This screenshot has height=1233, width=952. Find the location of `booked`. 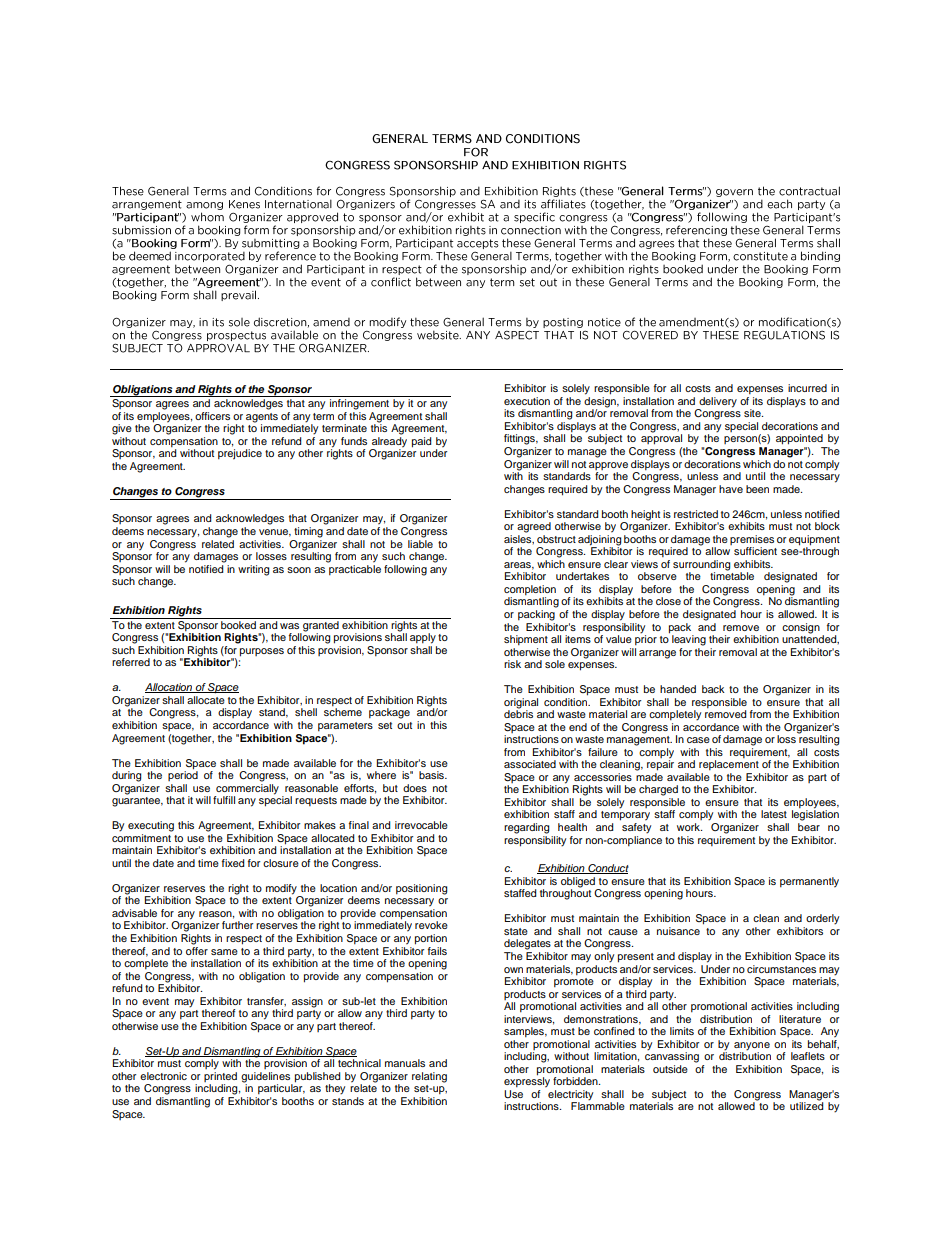

booked is located at coordinates (238, 623).
